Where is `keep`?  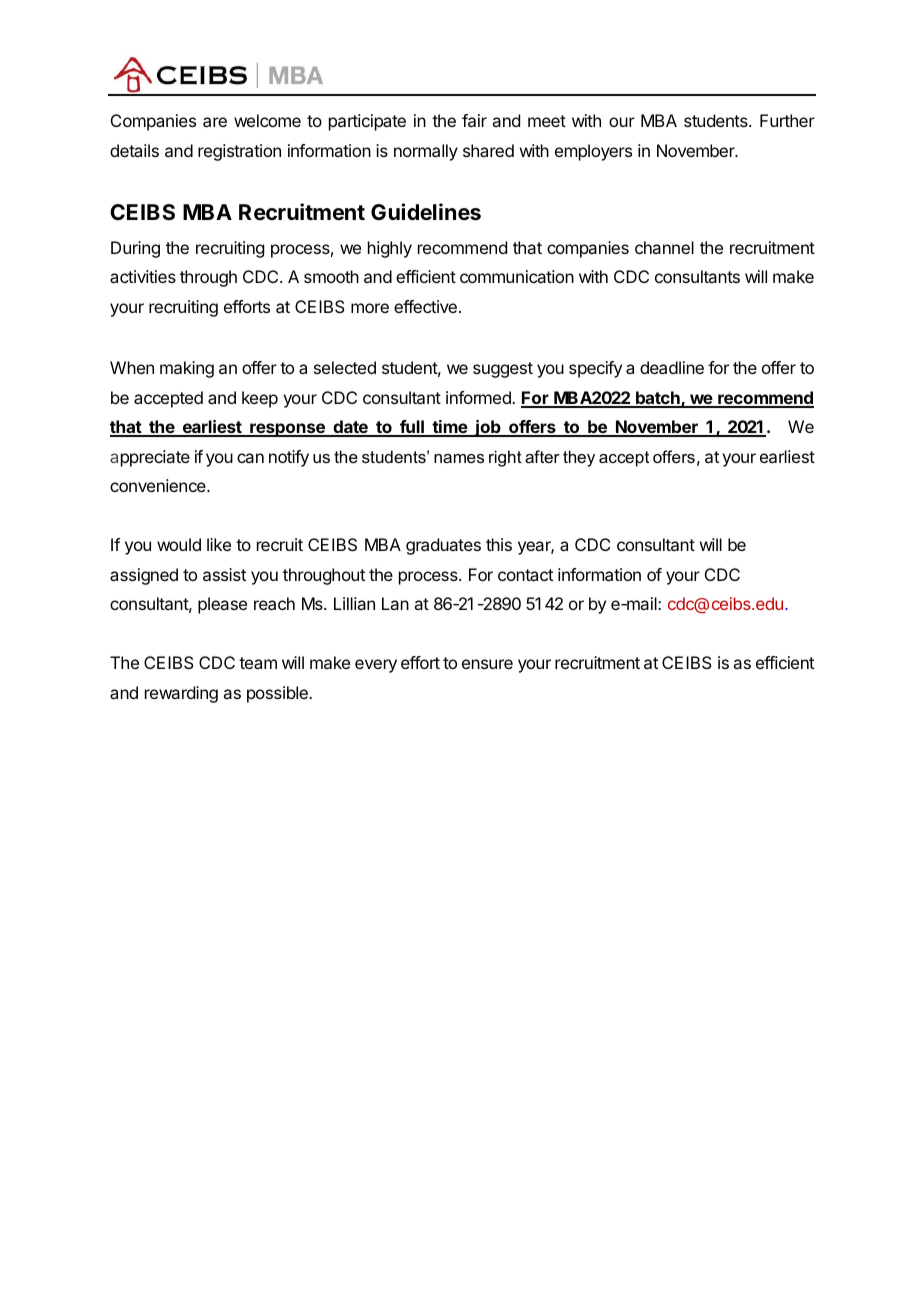 keep is located at coordinates (260, 399).
